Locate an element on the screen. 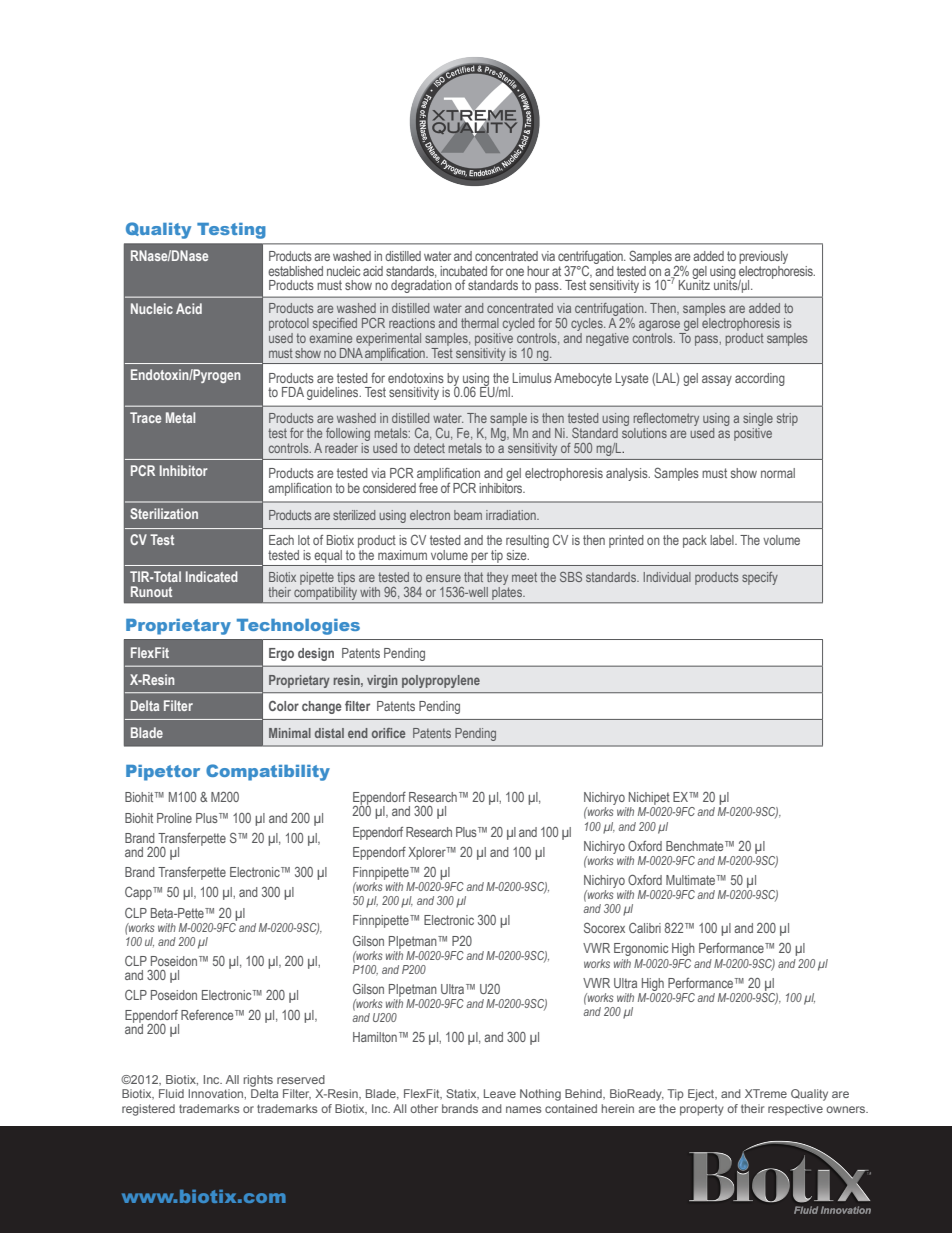 The image size is (952, 1233). previously is located at coordinates (763, 257).
